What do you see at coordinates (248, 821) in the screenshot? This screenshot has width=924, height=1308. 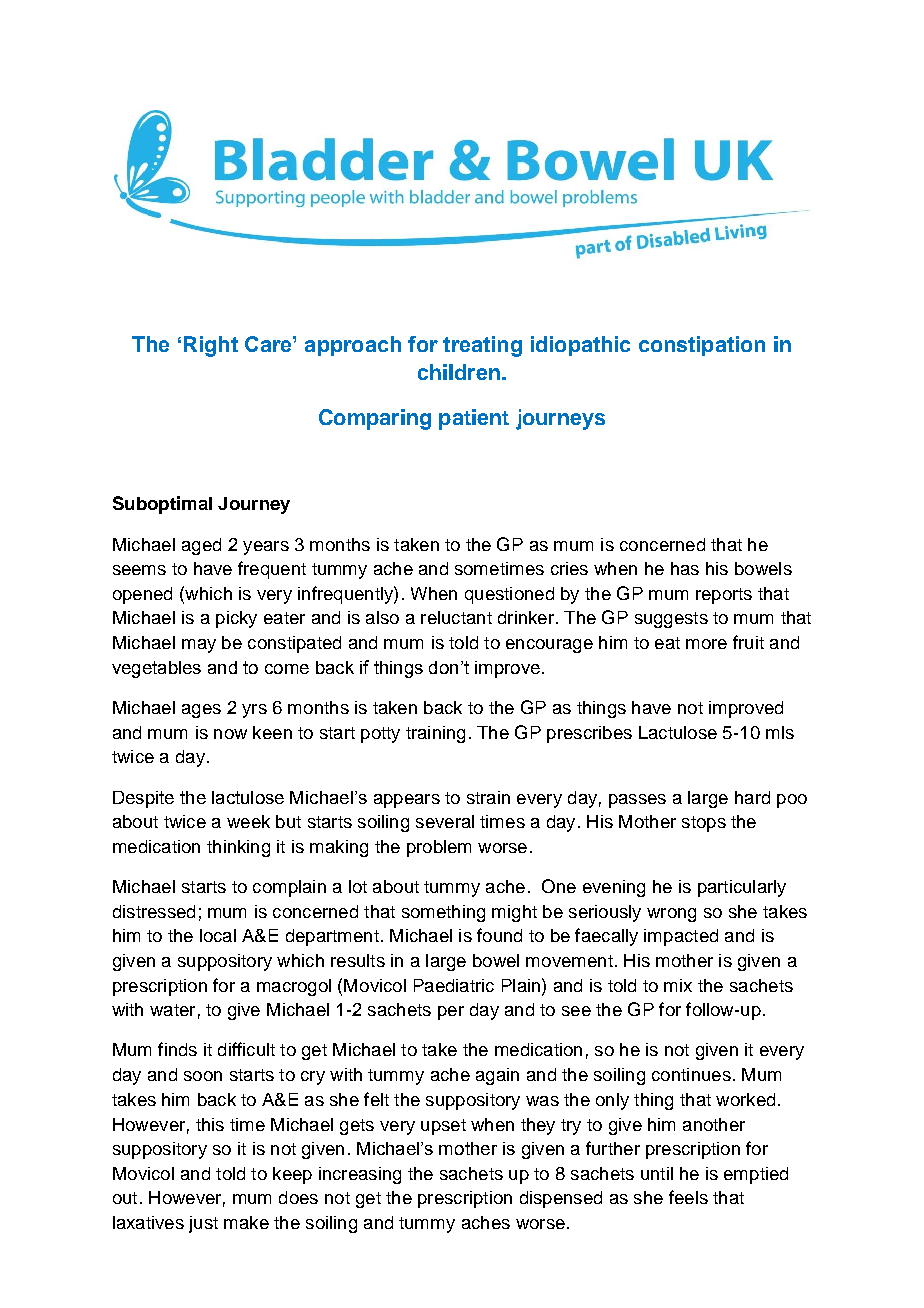 I see `week` at bounding box center [248, 821].
